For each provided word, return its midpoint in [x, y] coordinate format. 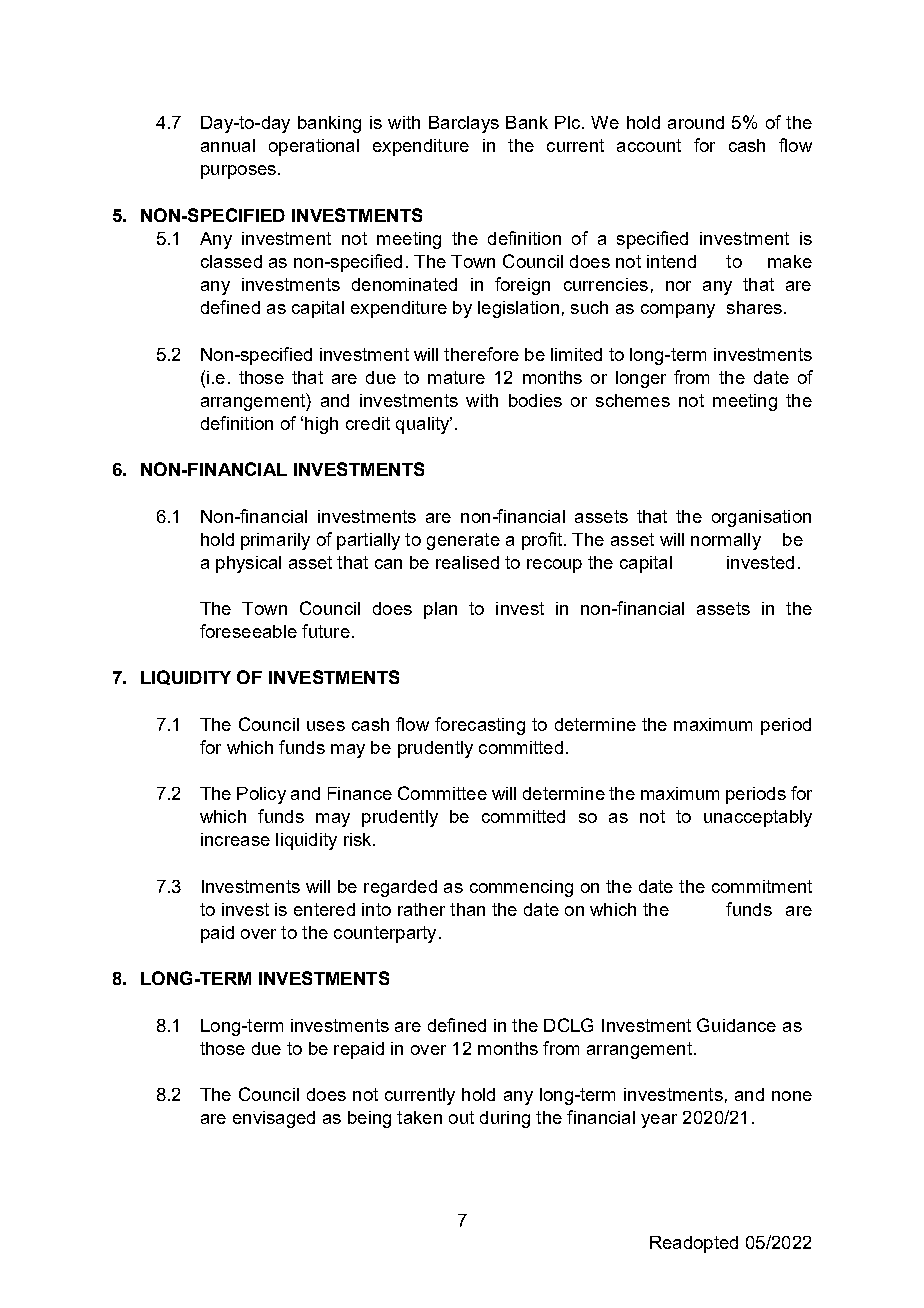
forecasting [480, 726]
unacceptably [758, 818]
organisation [761, 518]
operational [314, 147]
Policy [261, 795]
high [321, 425]
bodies [535, 400]
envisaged [274, 1119]
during [505, 1119]
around [696, 122]
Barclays [464, 124]
